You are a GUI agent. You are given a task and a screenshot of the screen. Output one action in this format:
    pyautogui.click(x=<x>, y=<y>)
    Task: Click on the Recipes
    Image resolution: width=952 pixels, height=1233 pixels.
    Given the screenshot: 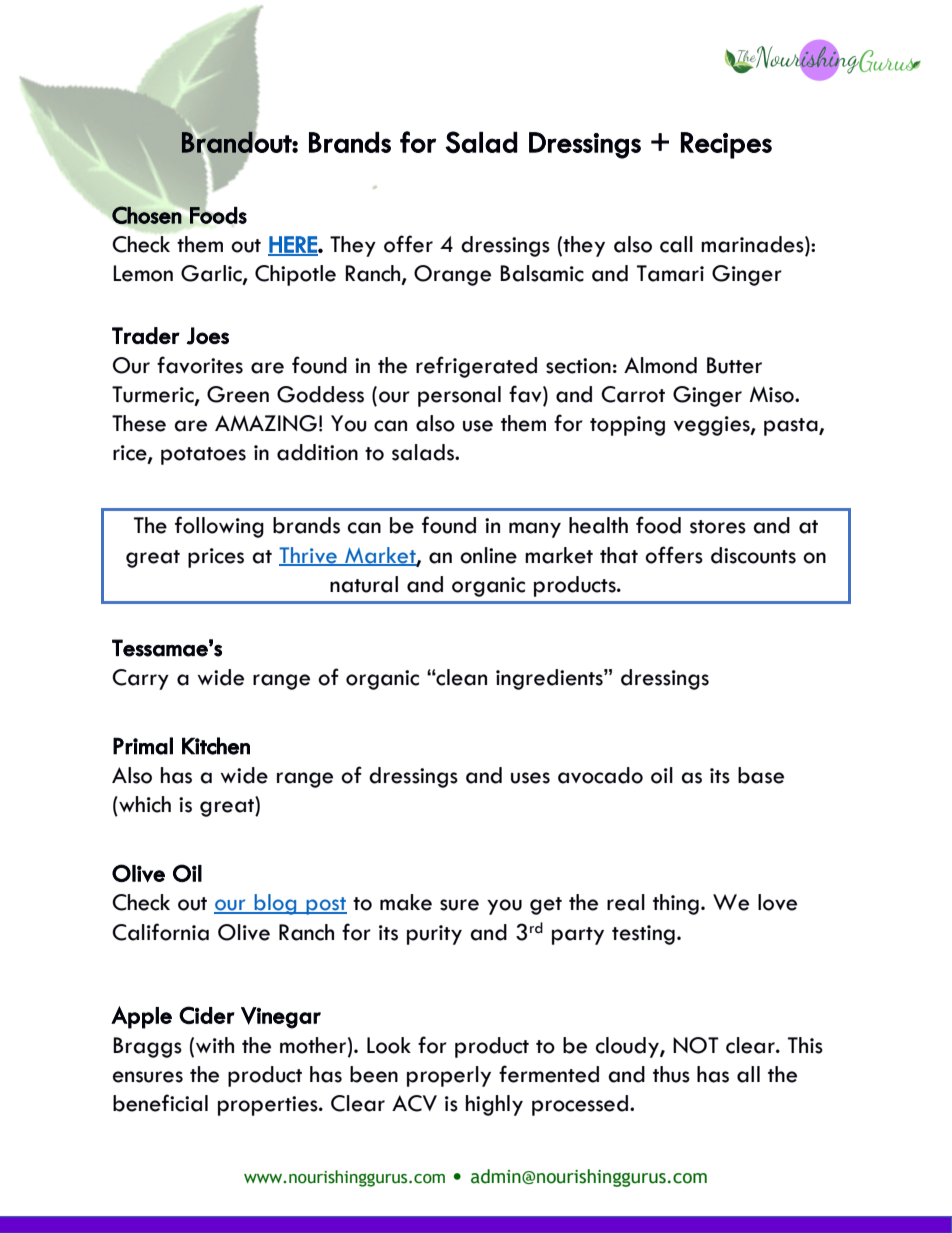 What is the action you would take?
    pyautogui.click(x=726, y=145)
